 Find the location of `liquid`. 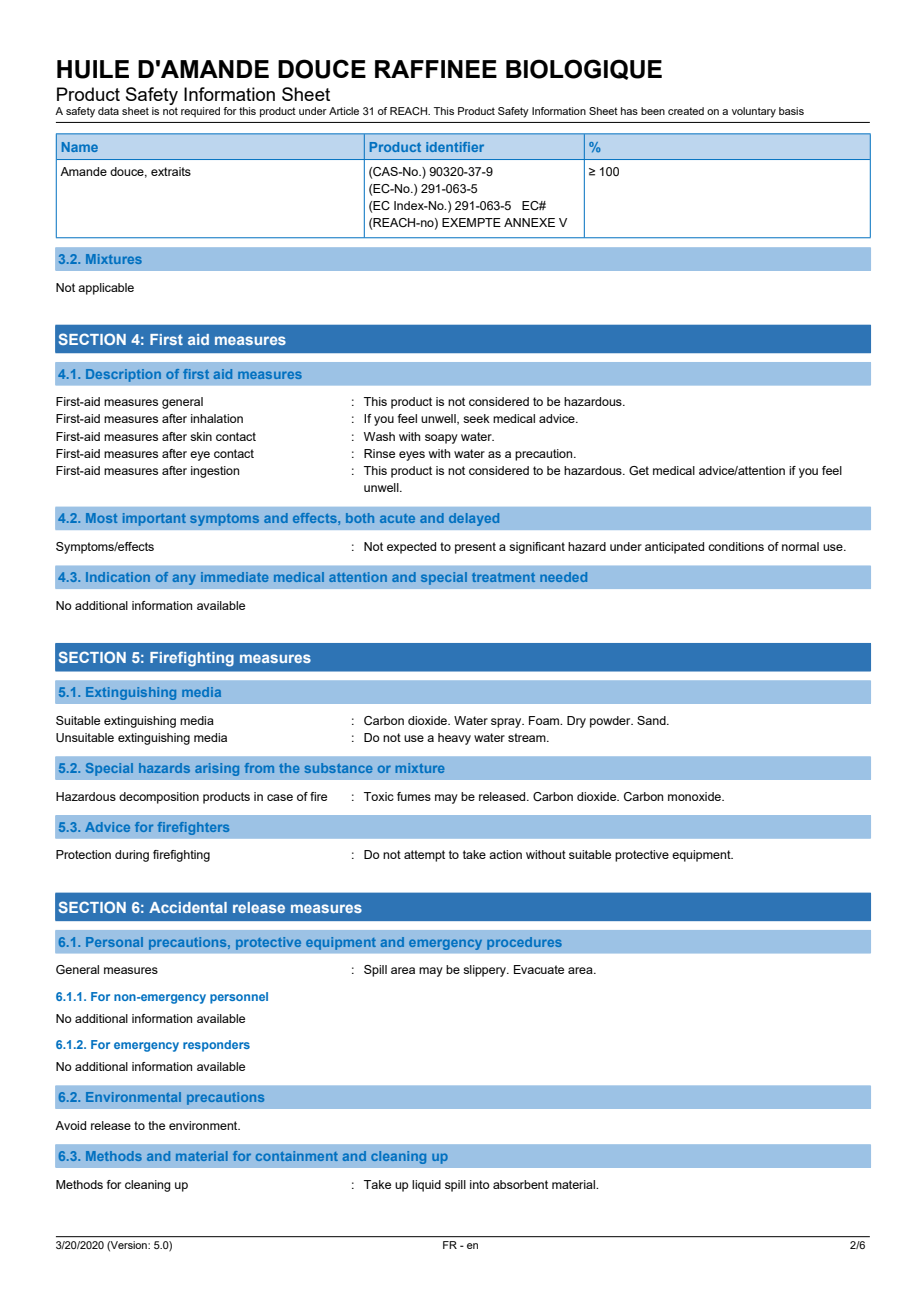

liquid is located at coordinates (426, 1186).
